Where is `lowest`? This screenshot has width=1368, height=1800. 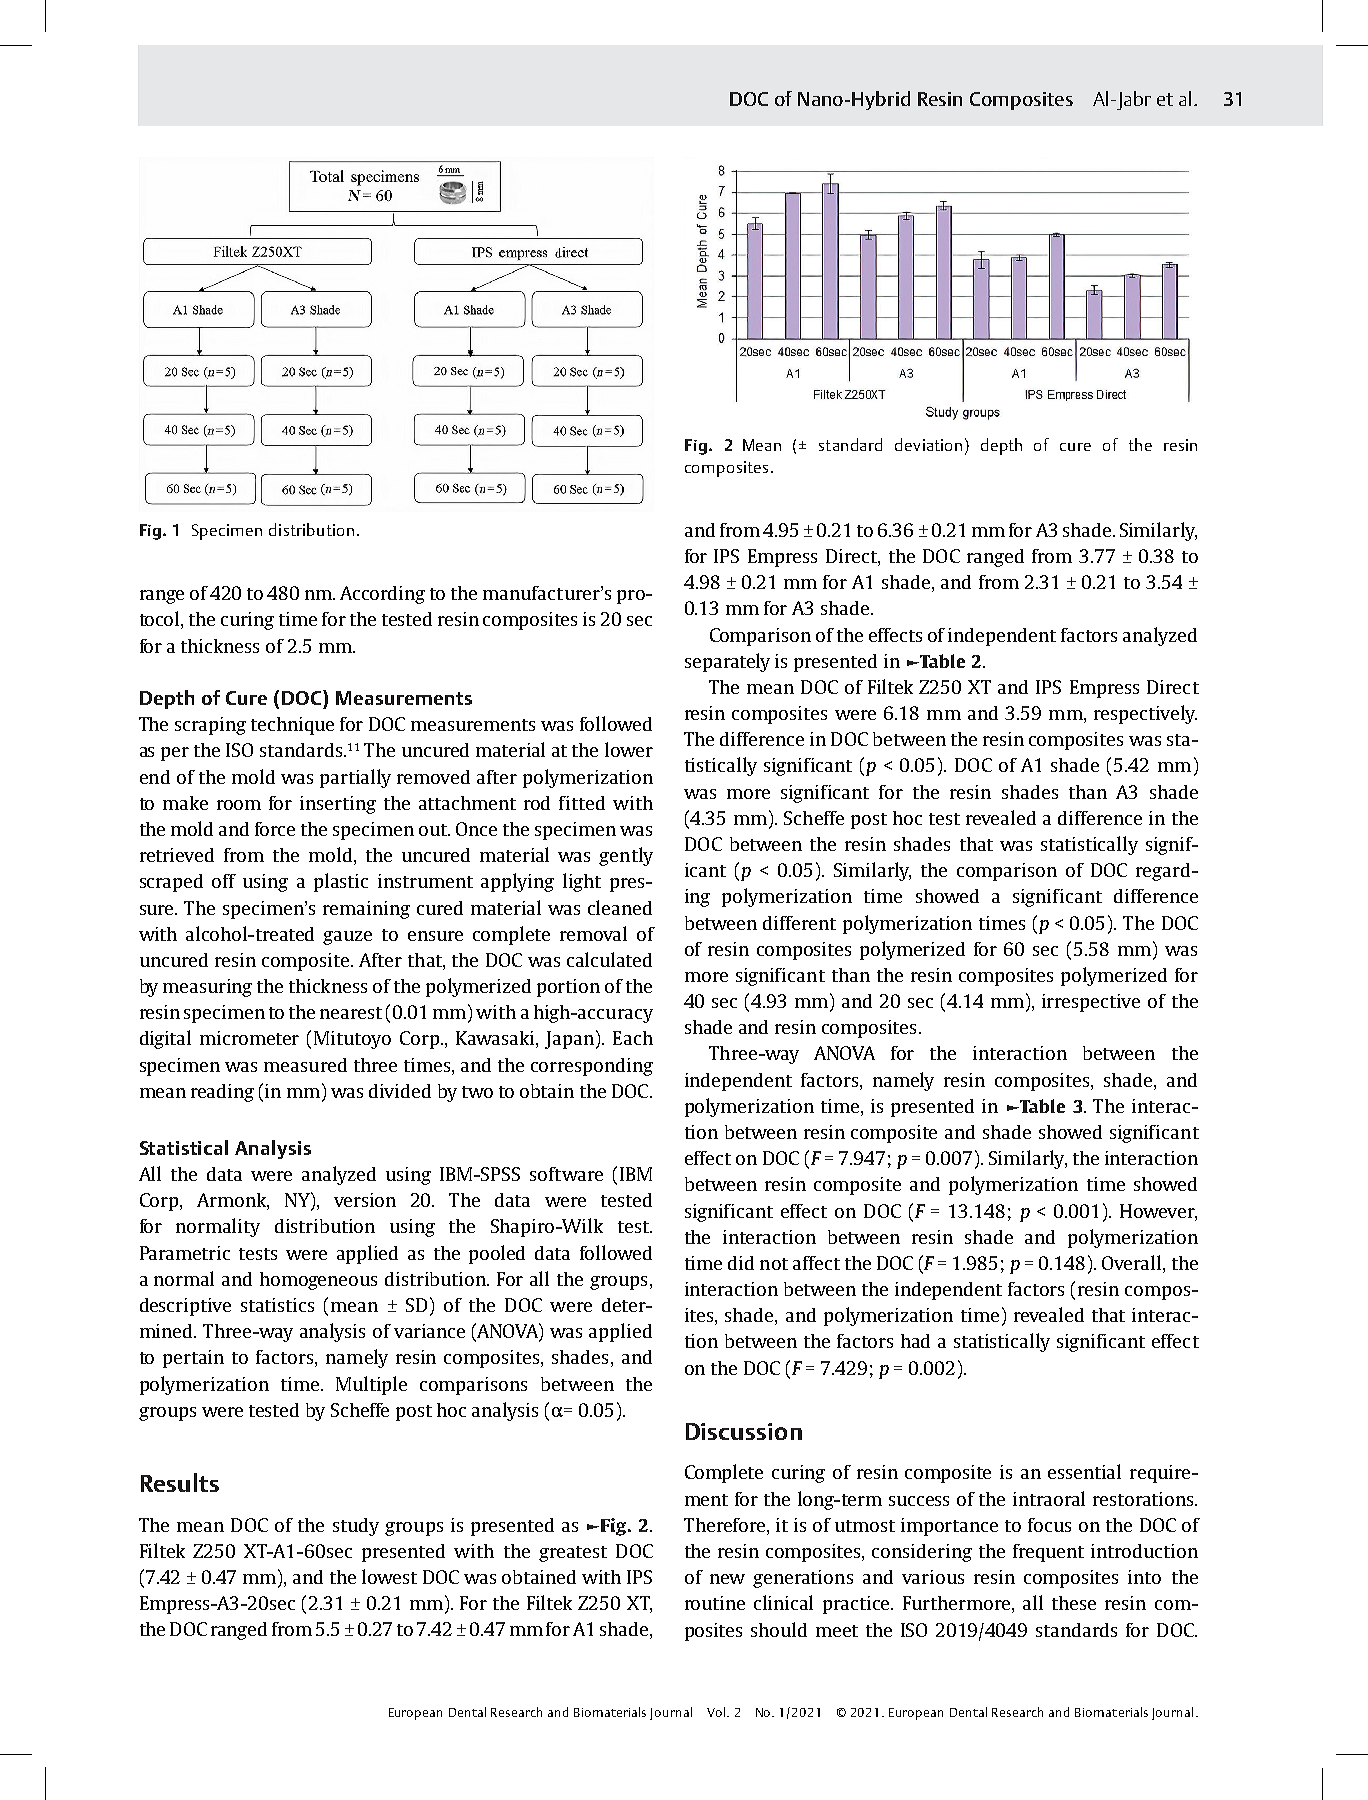 lowest is located at coordinates (389, 1576).
